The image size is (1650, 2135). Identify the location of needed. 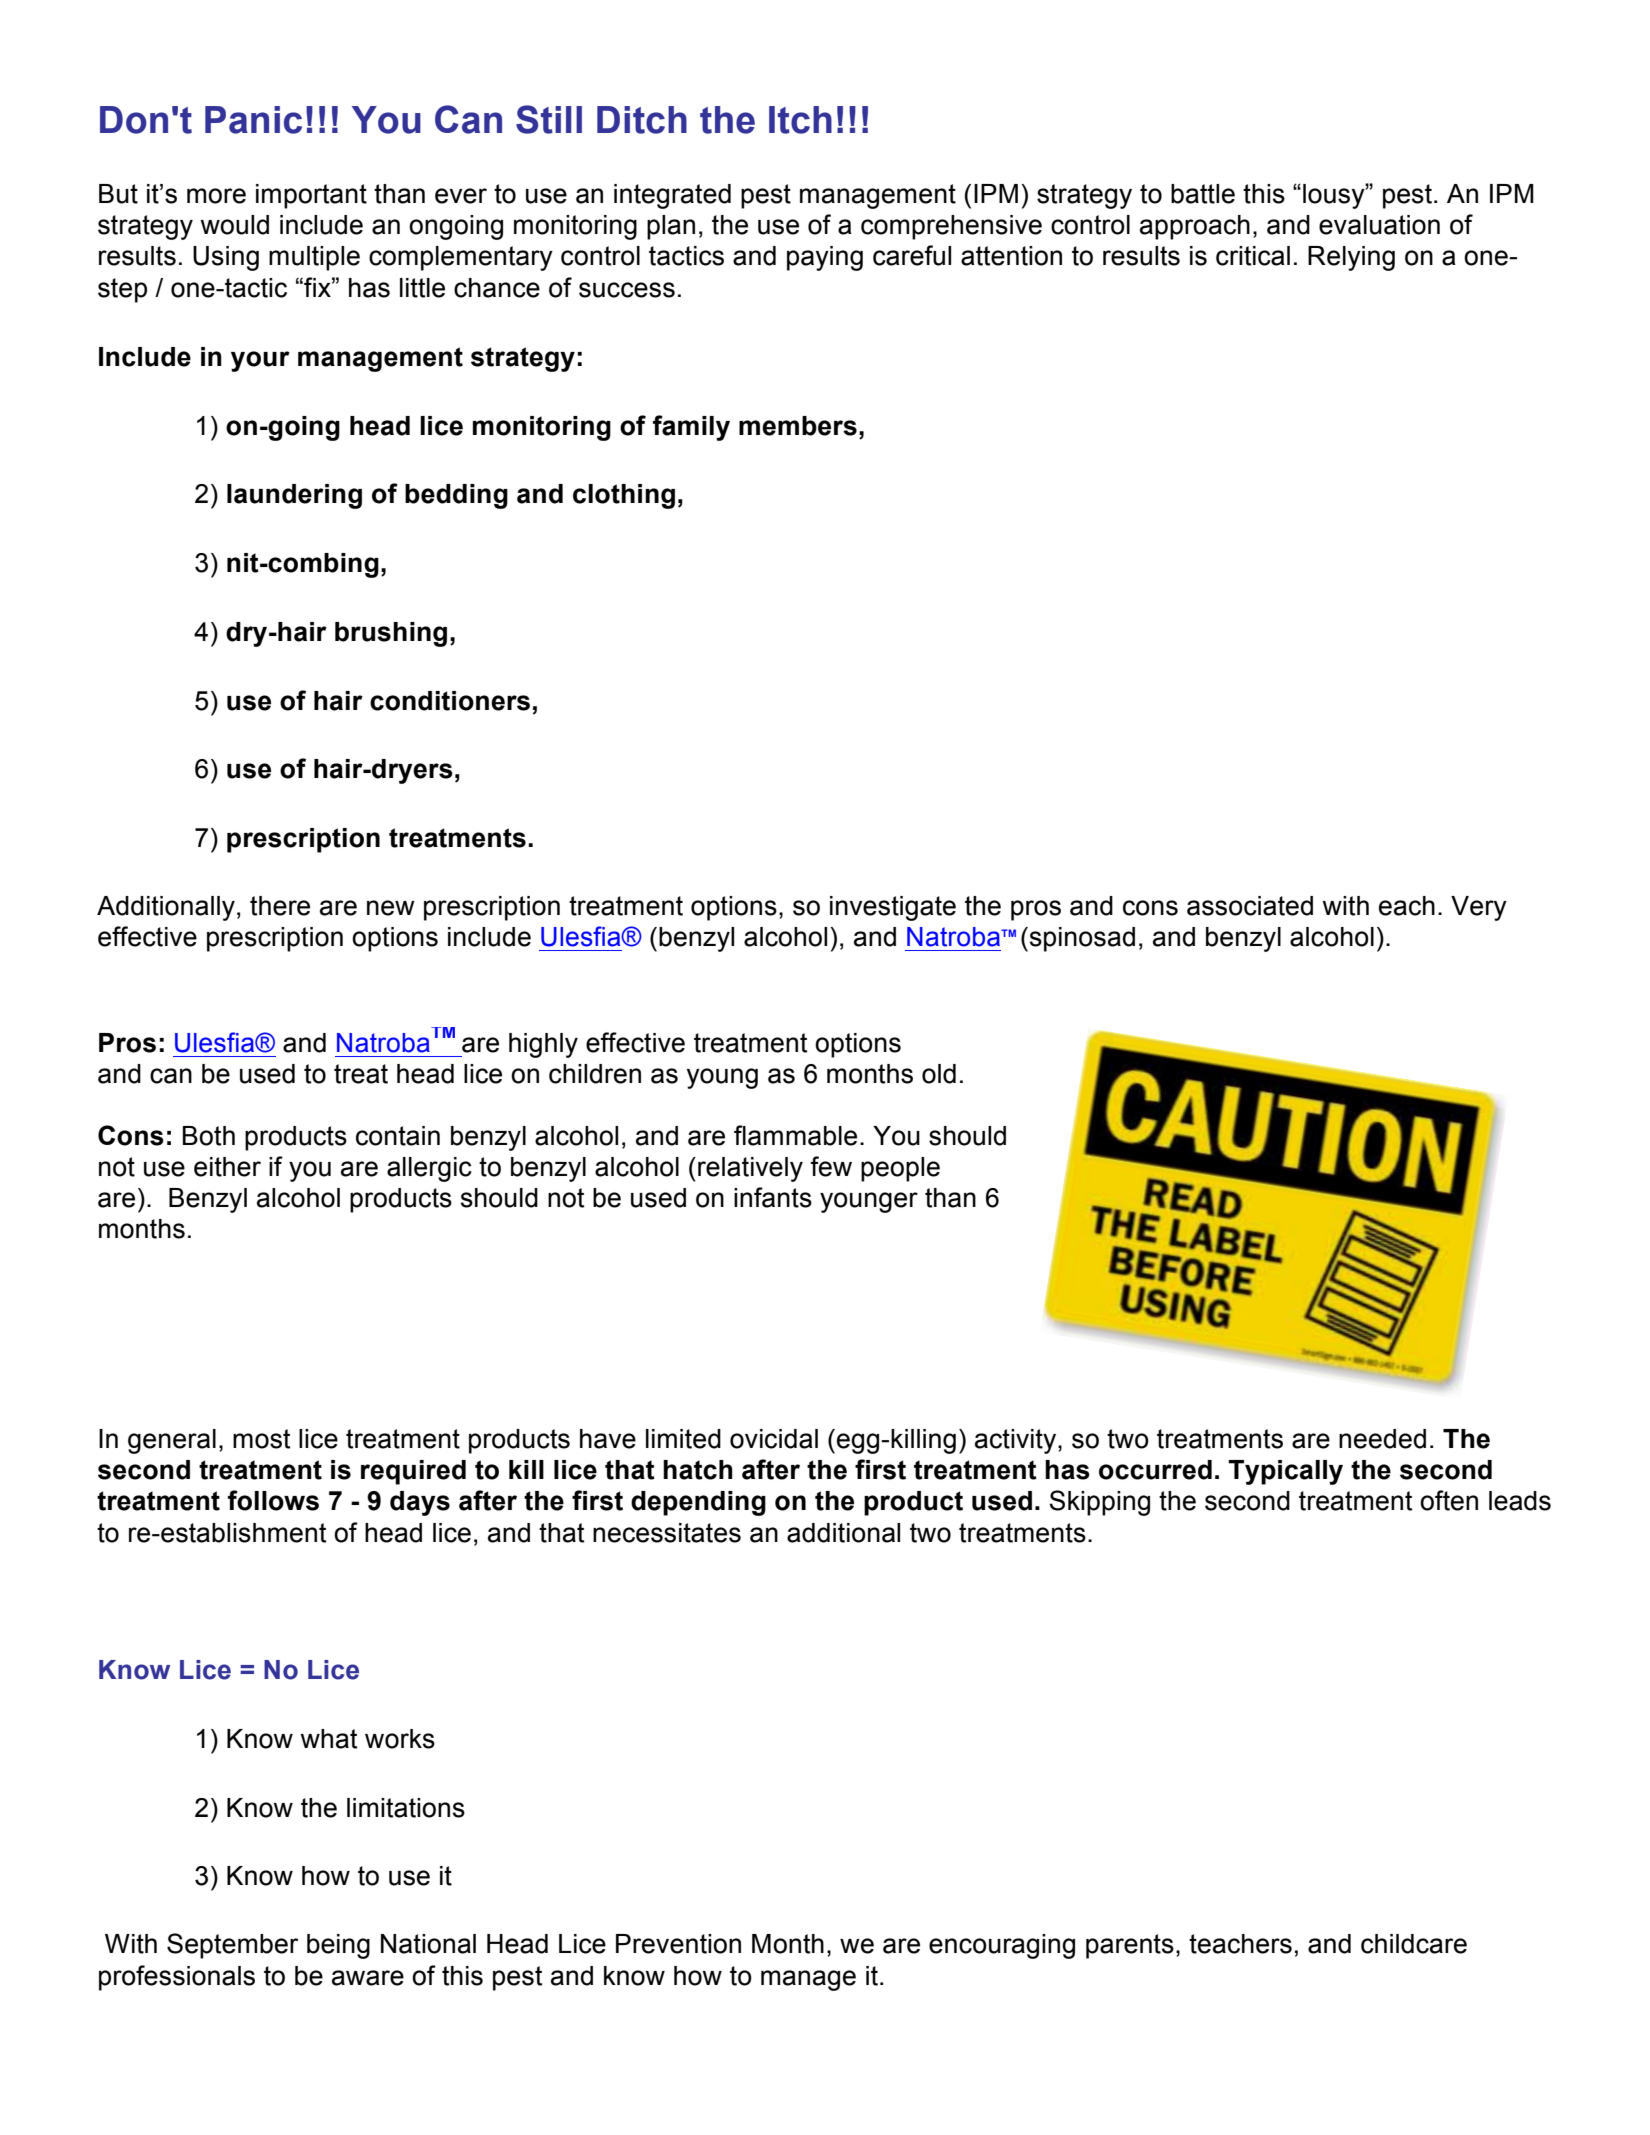
(1382, 1439).
